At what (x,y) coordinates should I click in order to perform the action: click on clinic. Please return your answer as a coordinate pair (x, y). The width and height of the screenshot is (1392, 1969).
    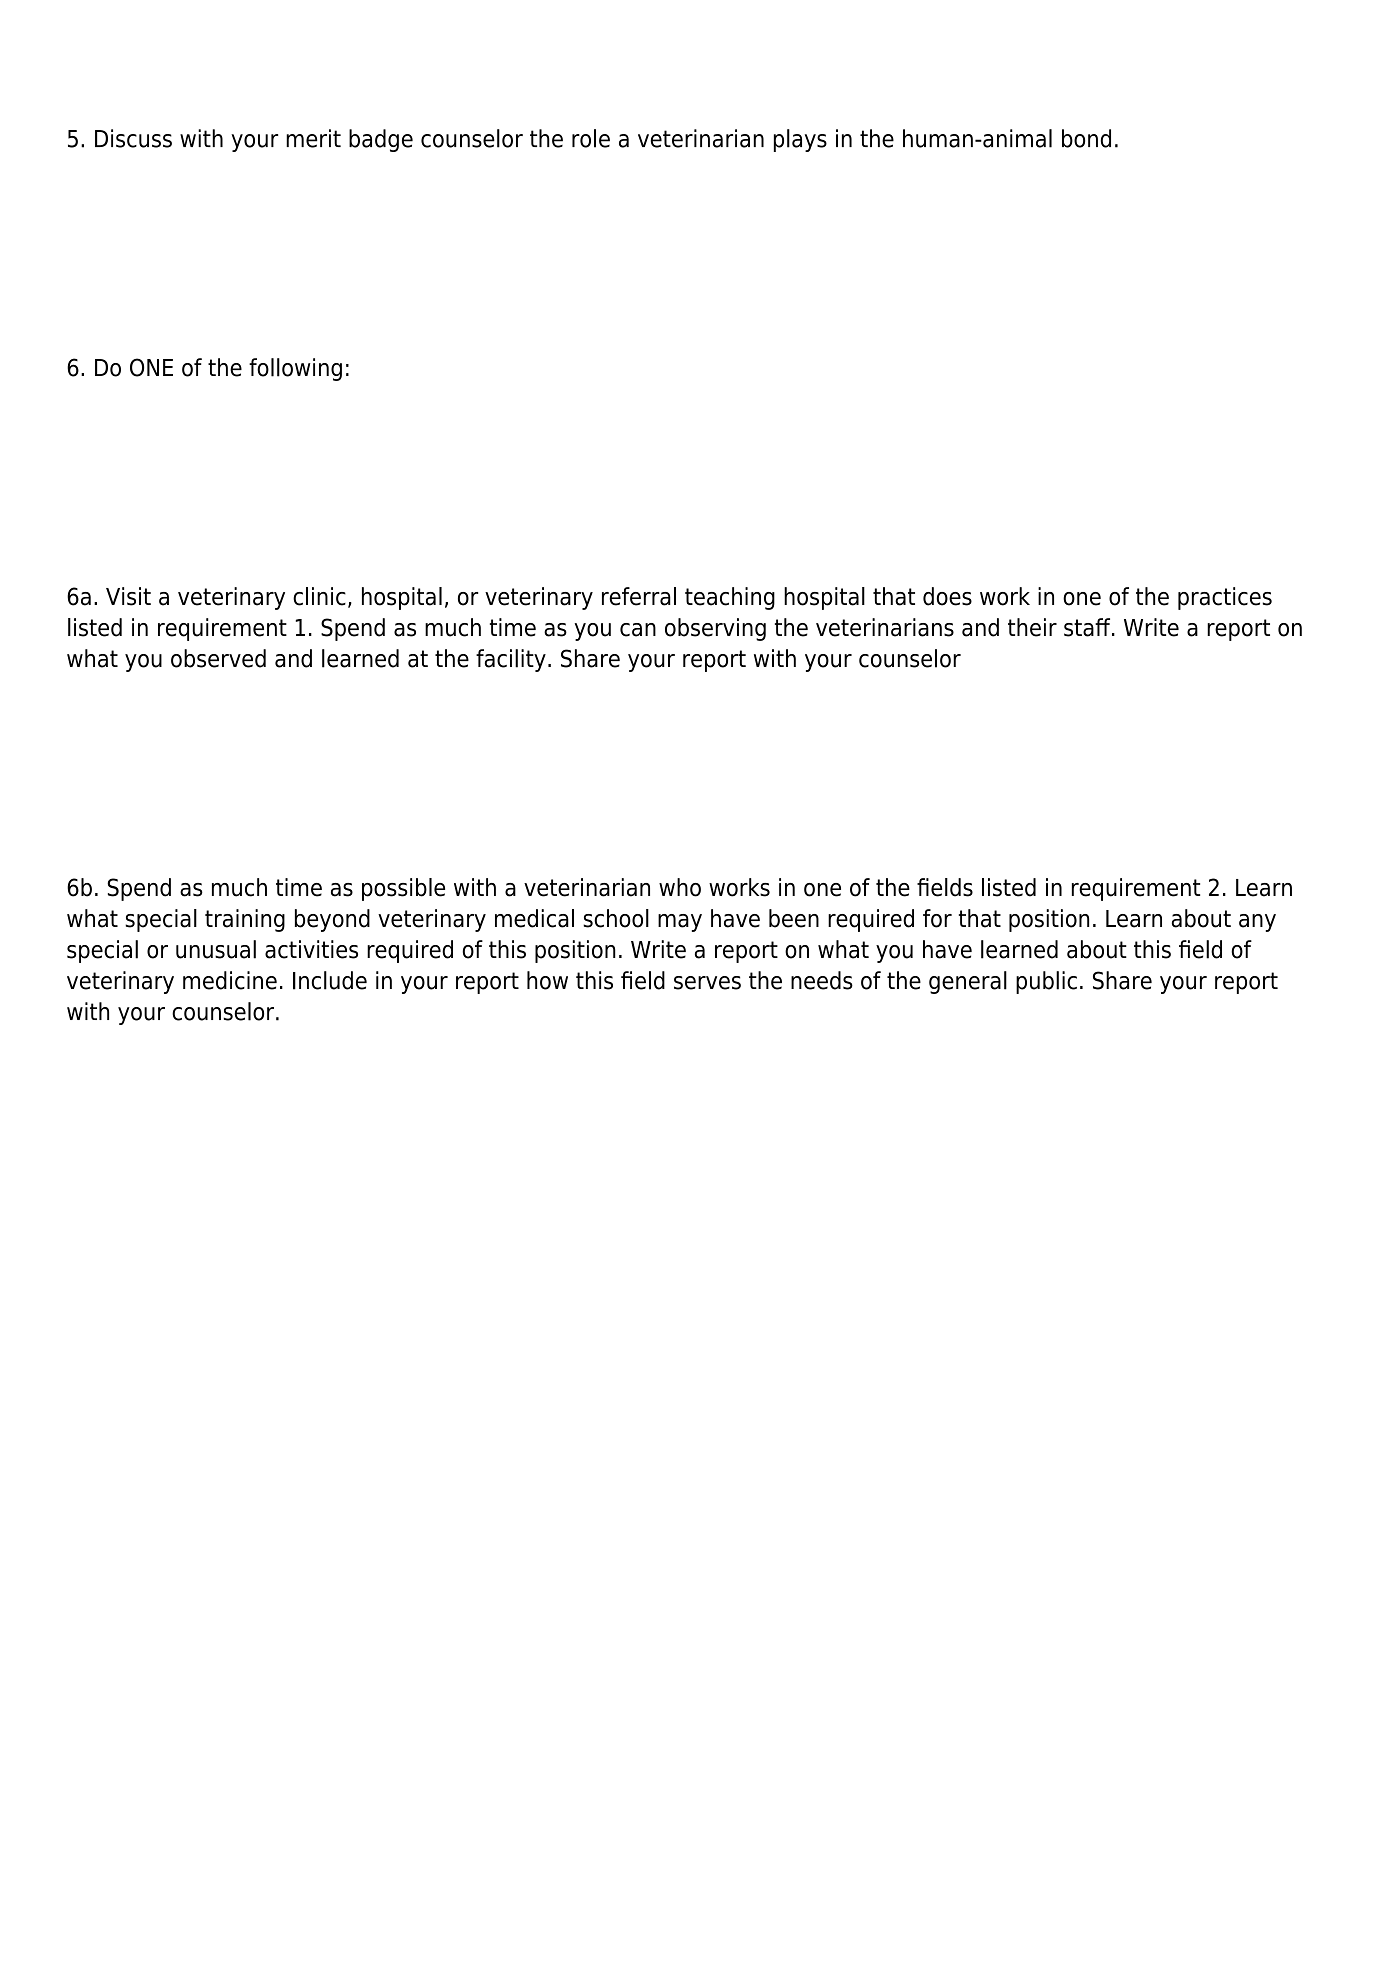
    Looking at the image, I should click on (319, 596).
